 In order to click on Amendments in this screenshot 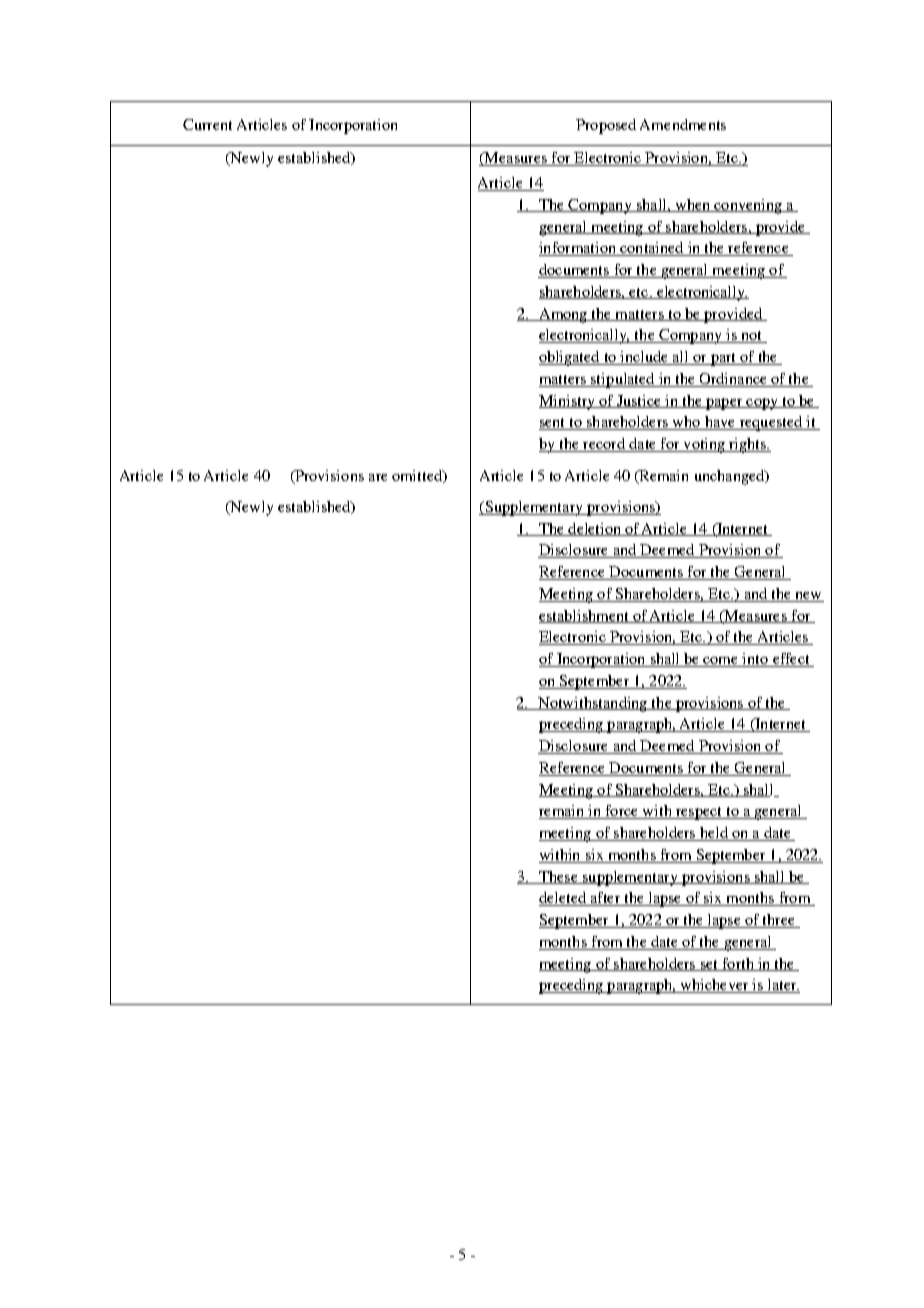, I will do `click(683, 124)`.
